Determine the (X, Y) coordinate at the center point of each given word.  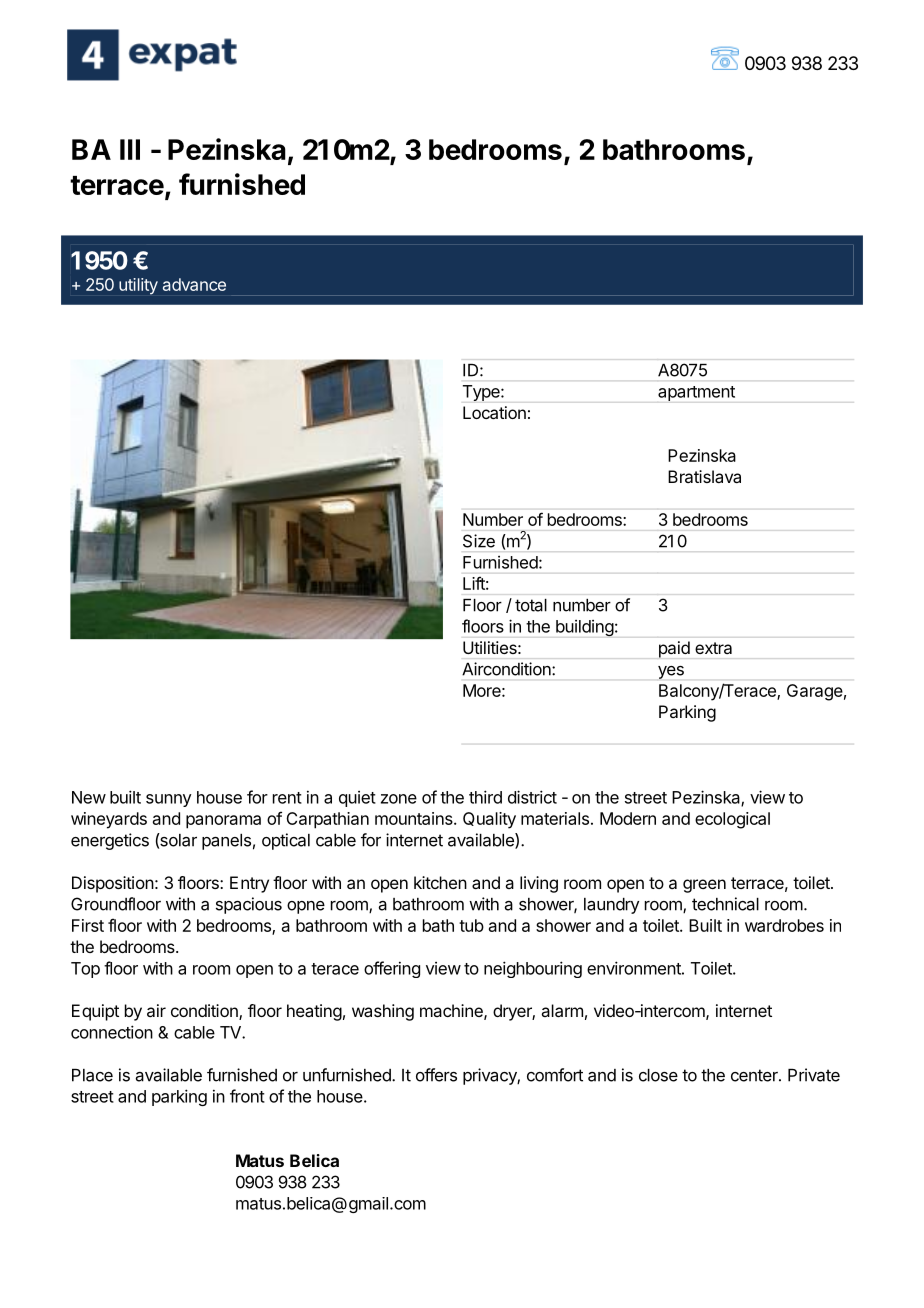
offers (436, 1075)
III (130, 149)
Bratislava (704, 476)
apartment (696, 393)
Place (92, 1075)
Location (494, 412)
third (485, 797)
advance (194, 284)
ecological (732, 820)
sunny (169, 800)
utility (138, 286)
